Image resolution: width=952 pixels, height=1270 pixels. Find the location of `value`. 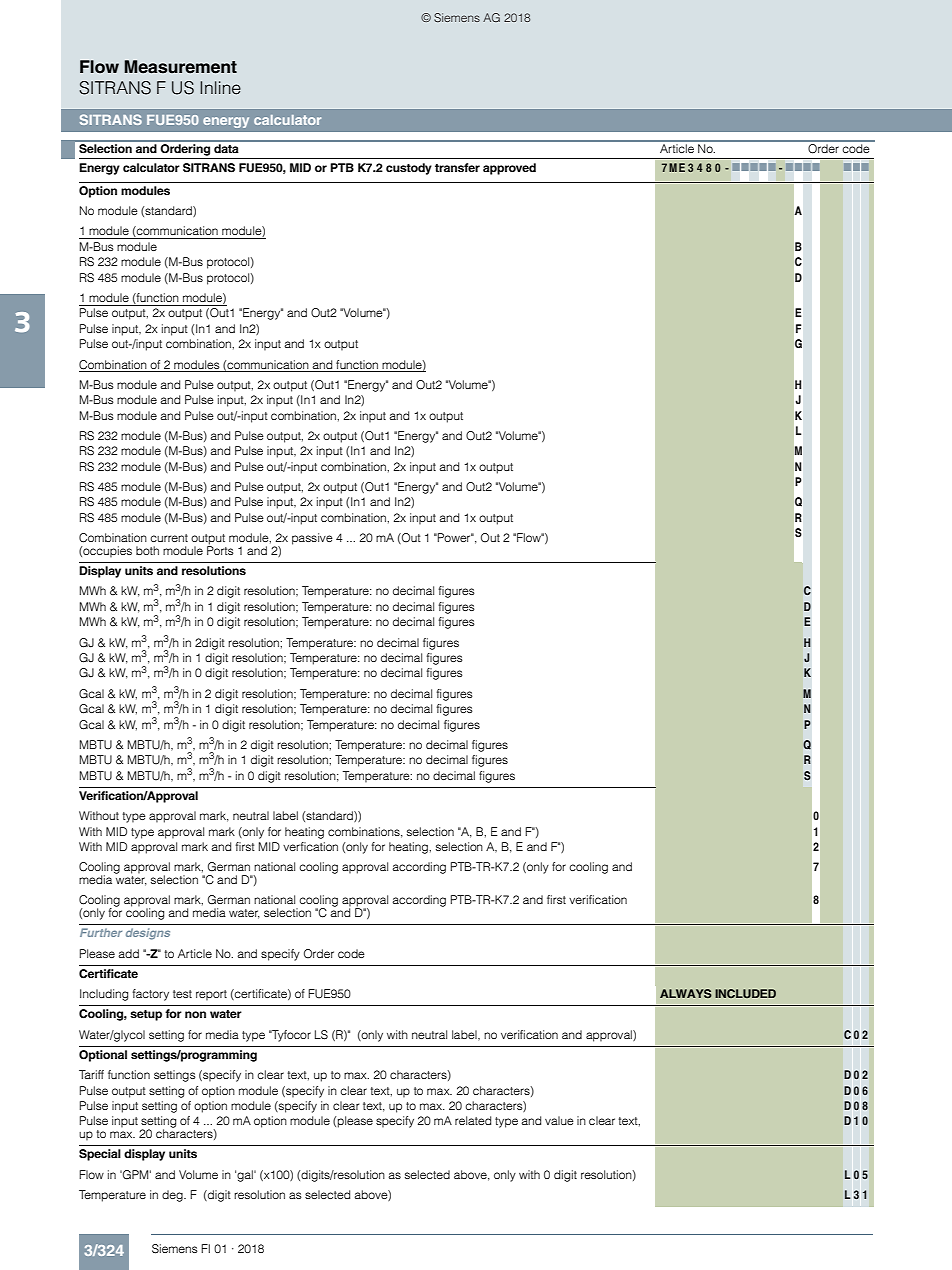

value is located at coordinates (559, 1120).
